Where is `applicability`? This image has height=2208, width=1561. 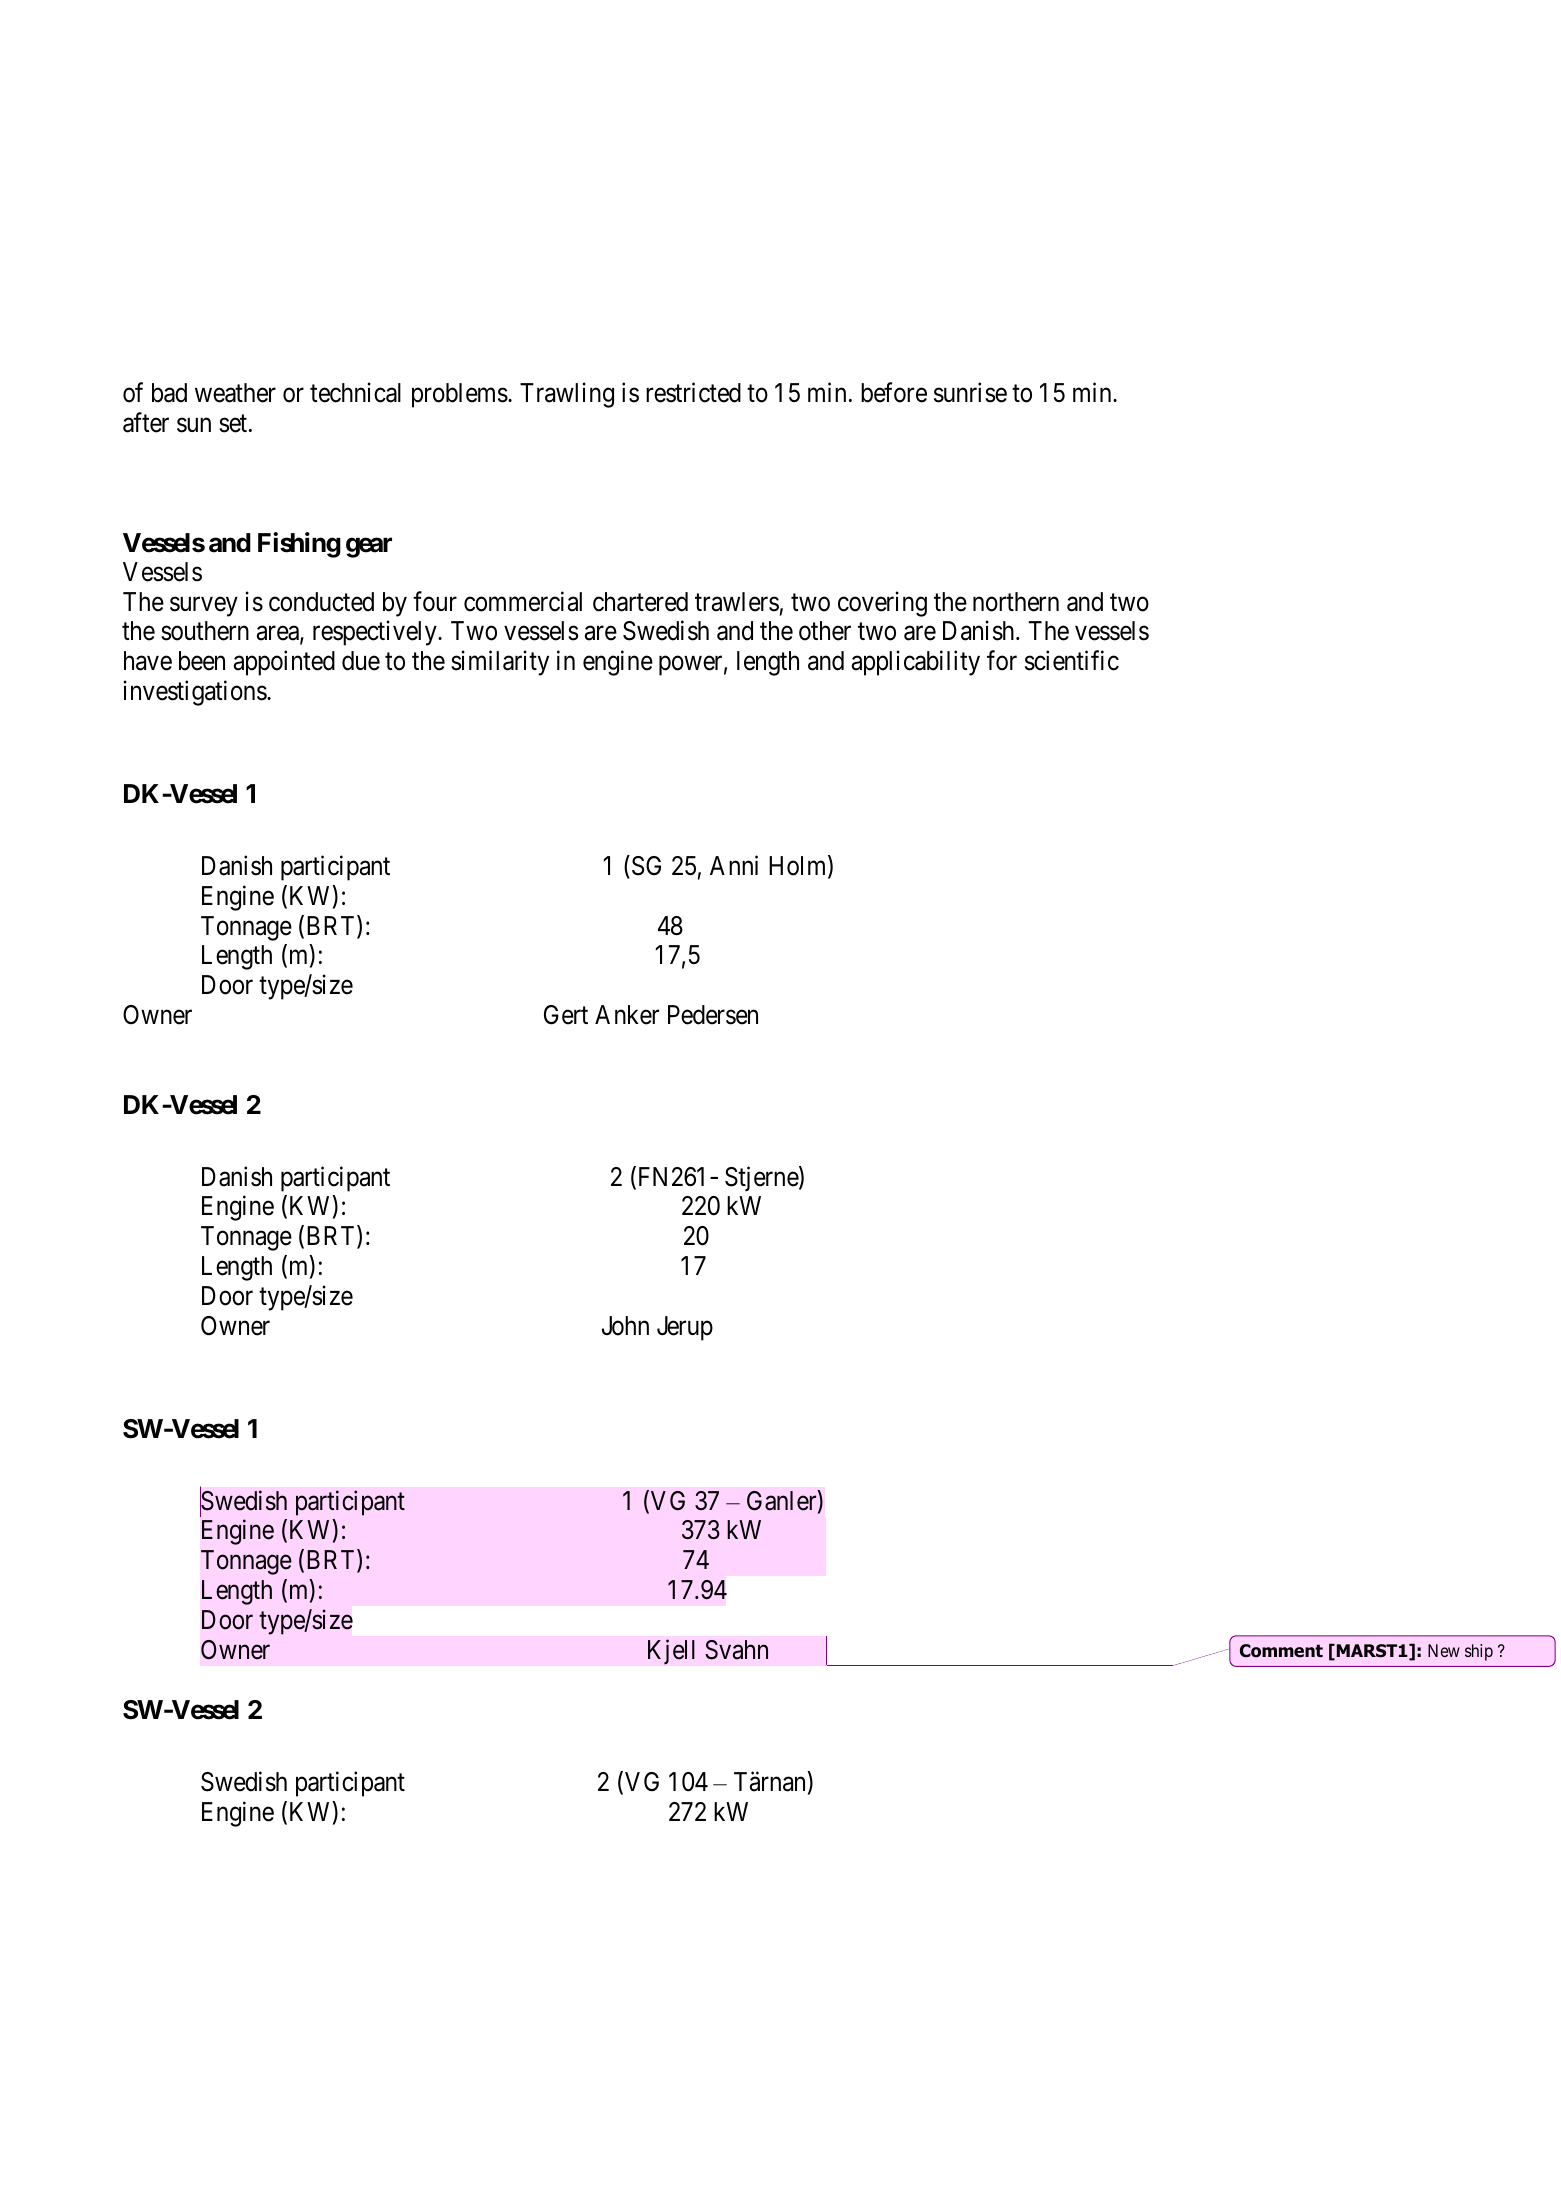
applicability is located at coordinates (916, 663).
